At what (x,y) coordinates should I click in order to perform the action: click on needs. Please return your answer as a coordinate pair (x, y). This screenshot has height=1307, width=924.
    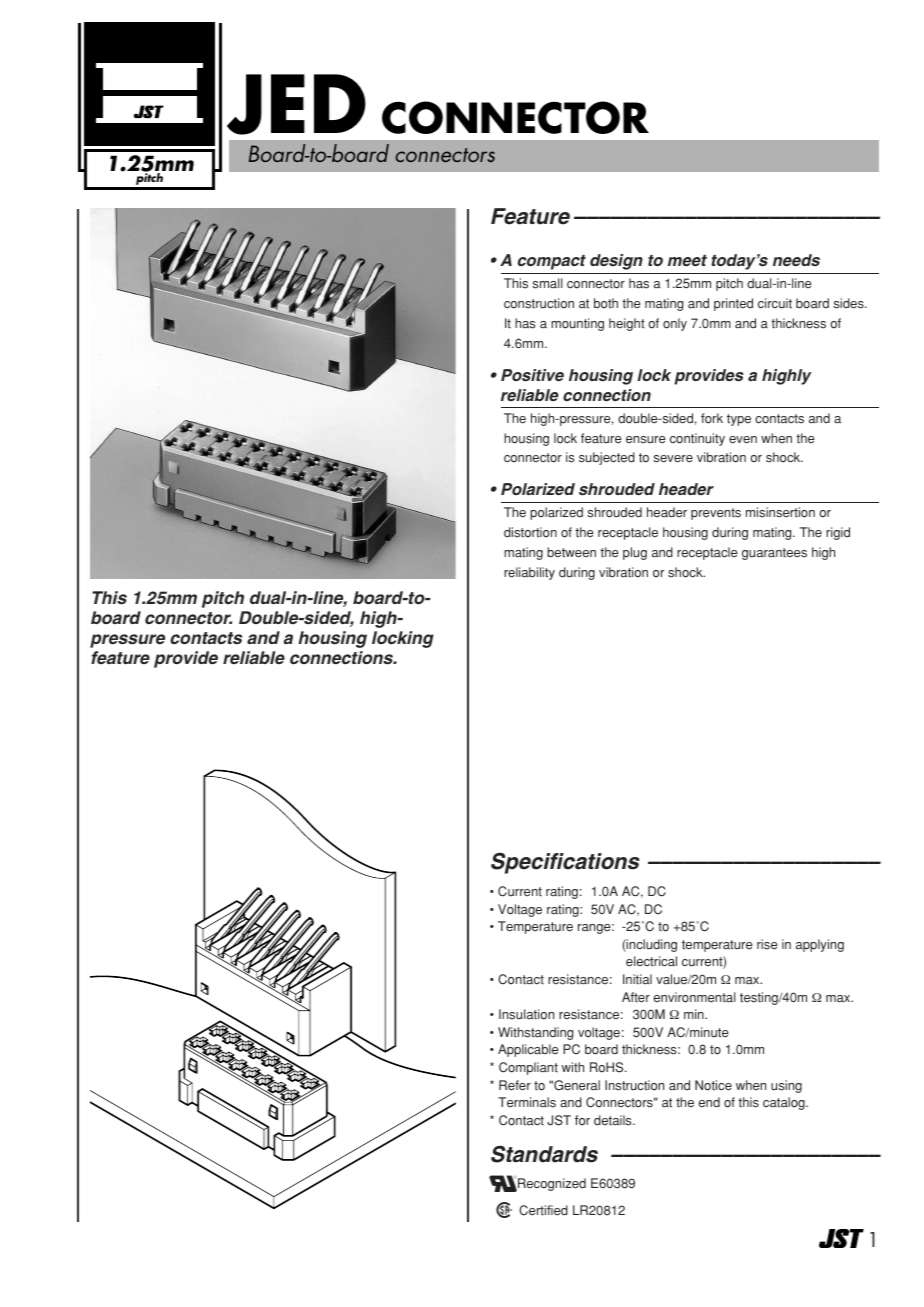
    Looking at the image, I should click on (796, 260).
